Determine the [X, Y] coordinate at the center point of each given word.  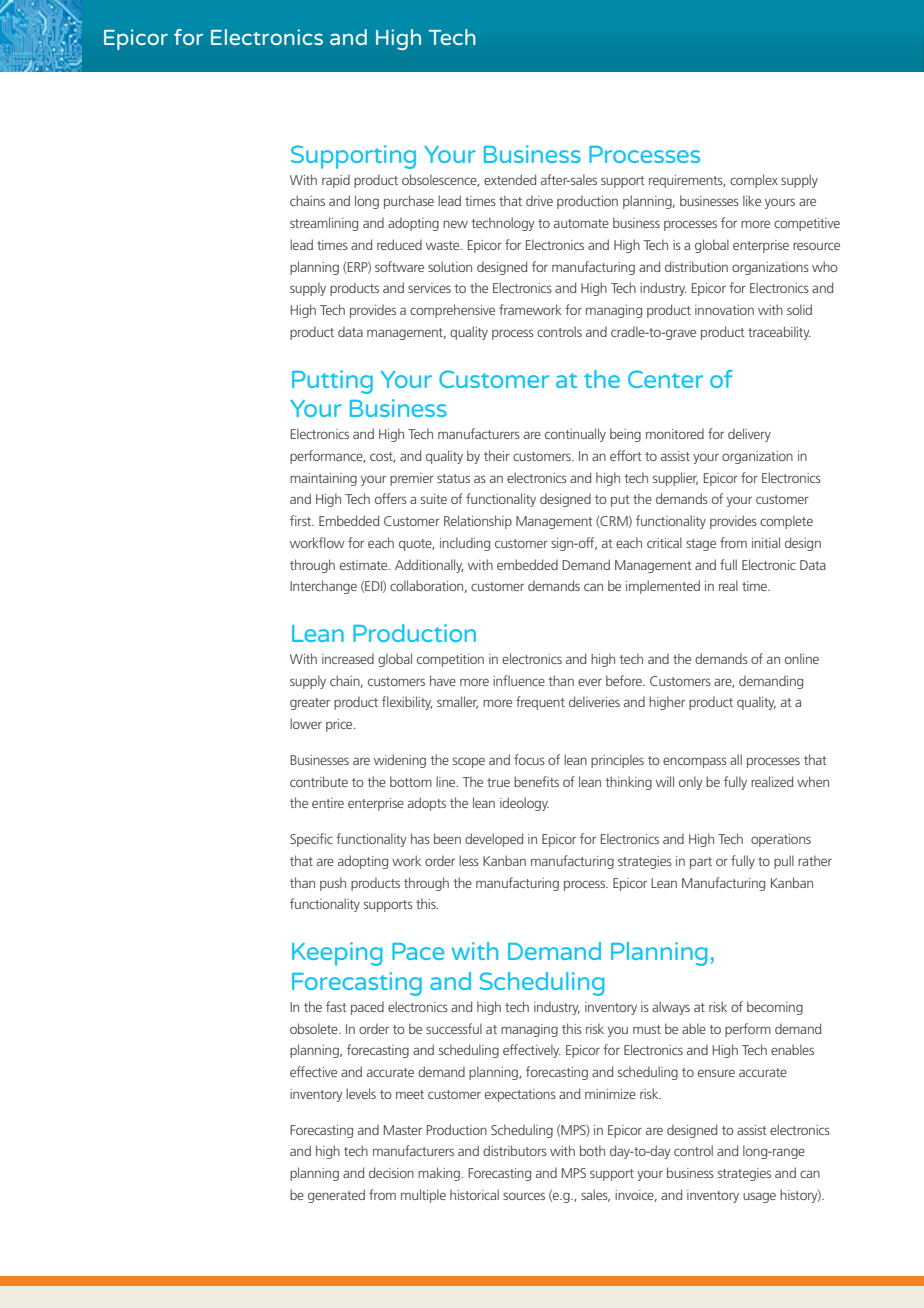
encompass [695, 762]
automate [581, 223]
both [592, 1150]
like [752, 200]
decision [391, 1172]
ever [590, 682]
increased [348, 658]
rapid [336, 181]
